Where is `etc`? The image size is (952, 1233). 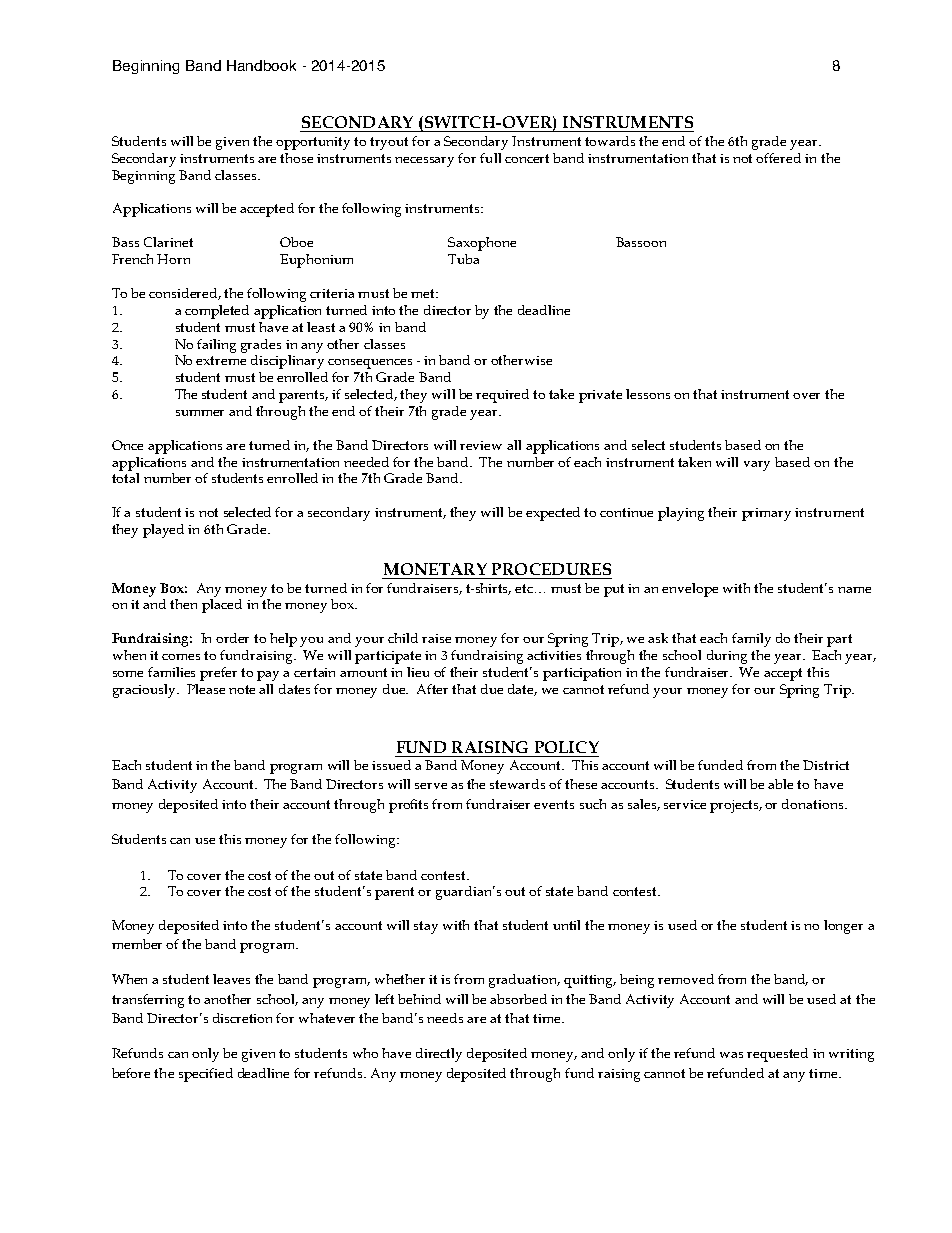 etc is located at coordinates (525, 588).
